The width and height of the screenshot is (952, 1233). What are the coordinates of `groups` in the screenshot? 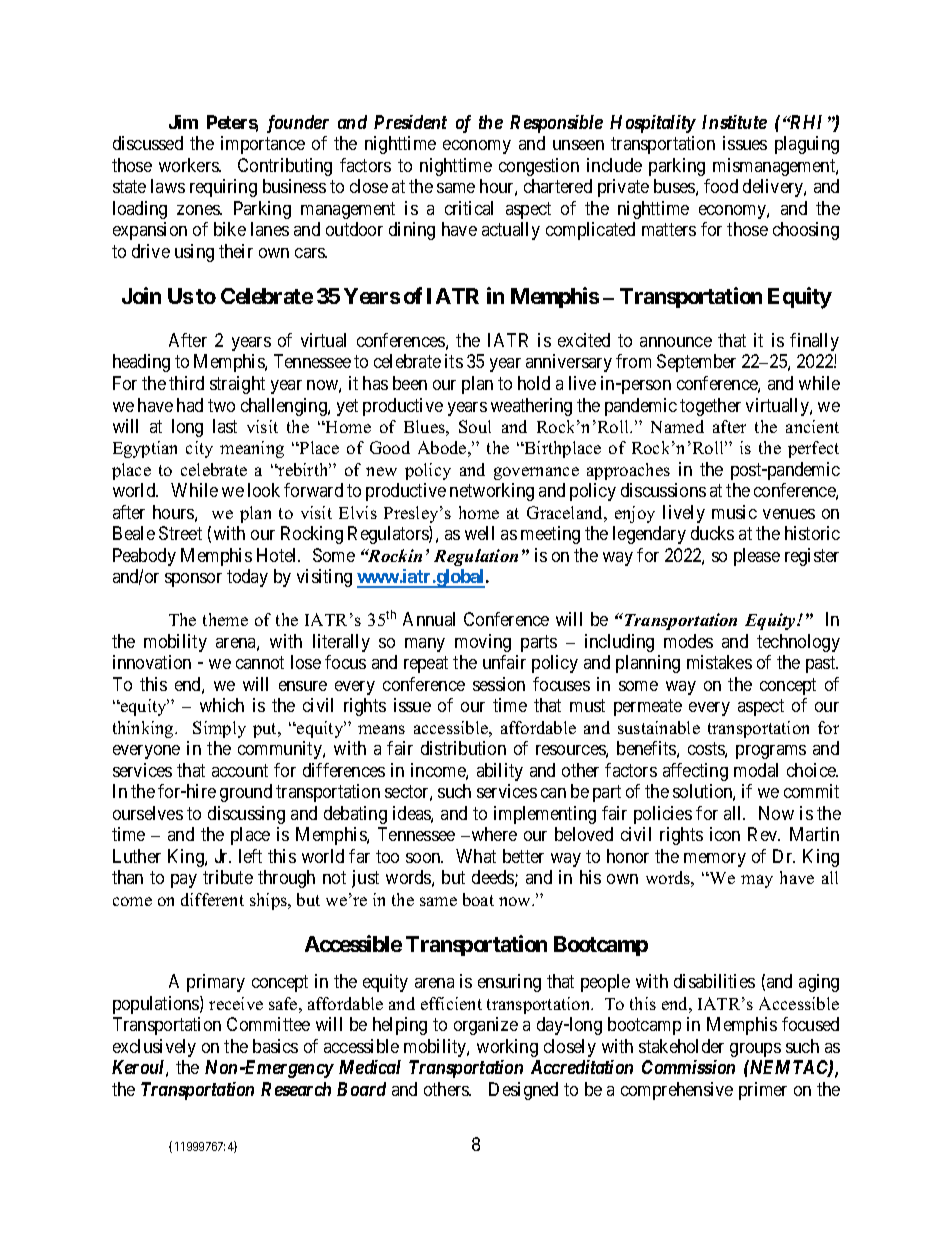 It's located at (755, 1050).
